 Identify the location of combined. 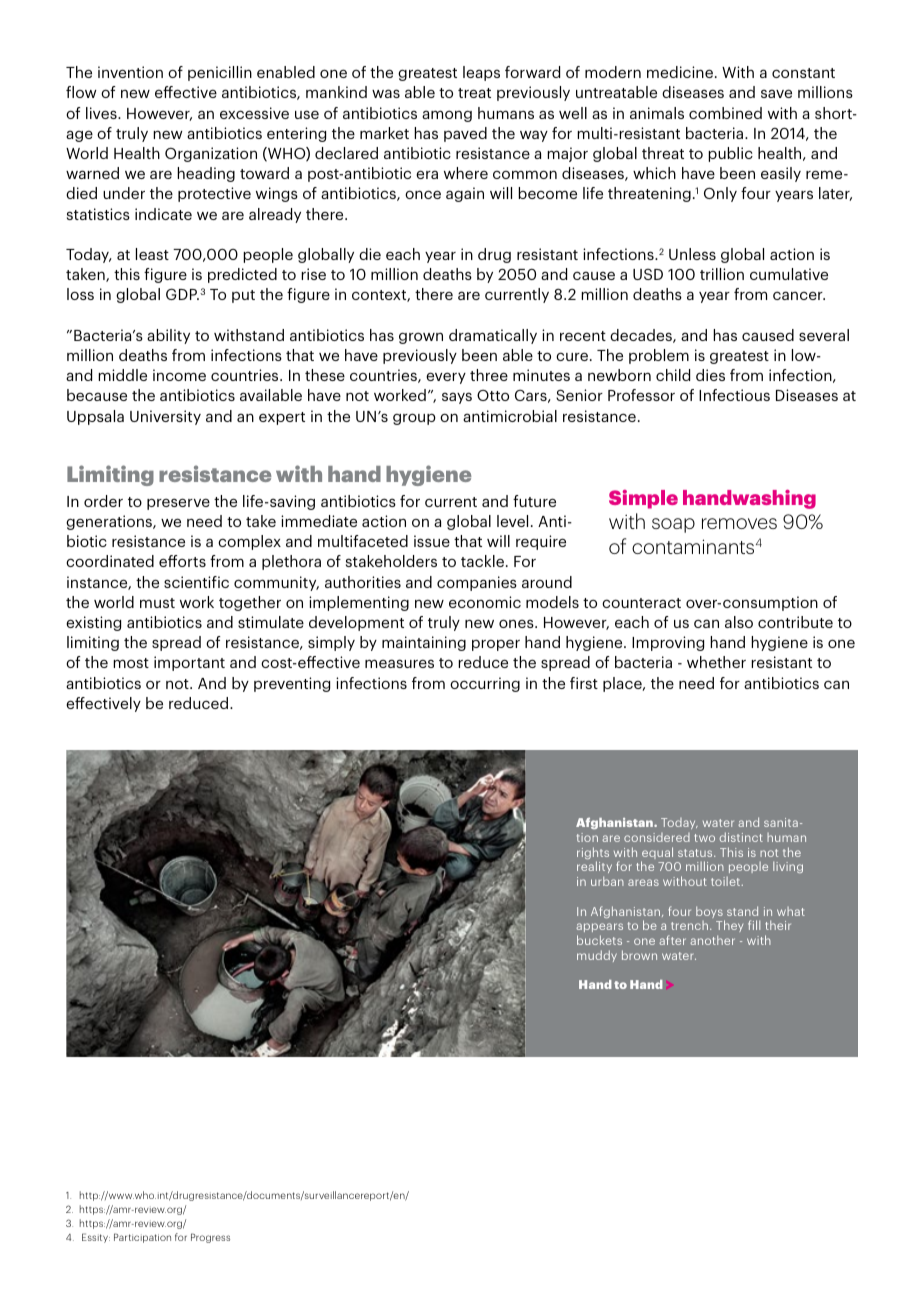
(725, 113).
